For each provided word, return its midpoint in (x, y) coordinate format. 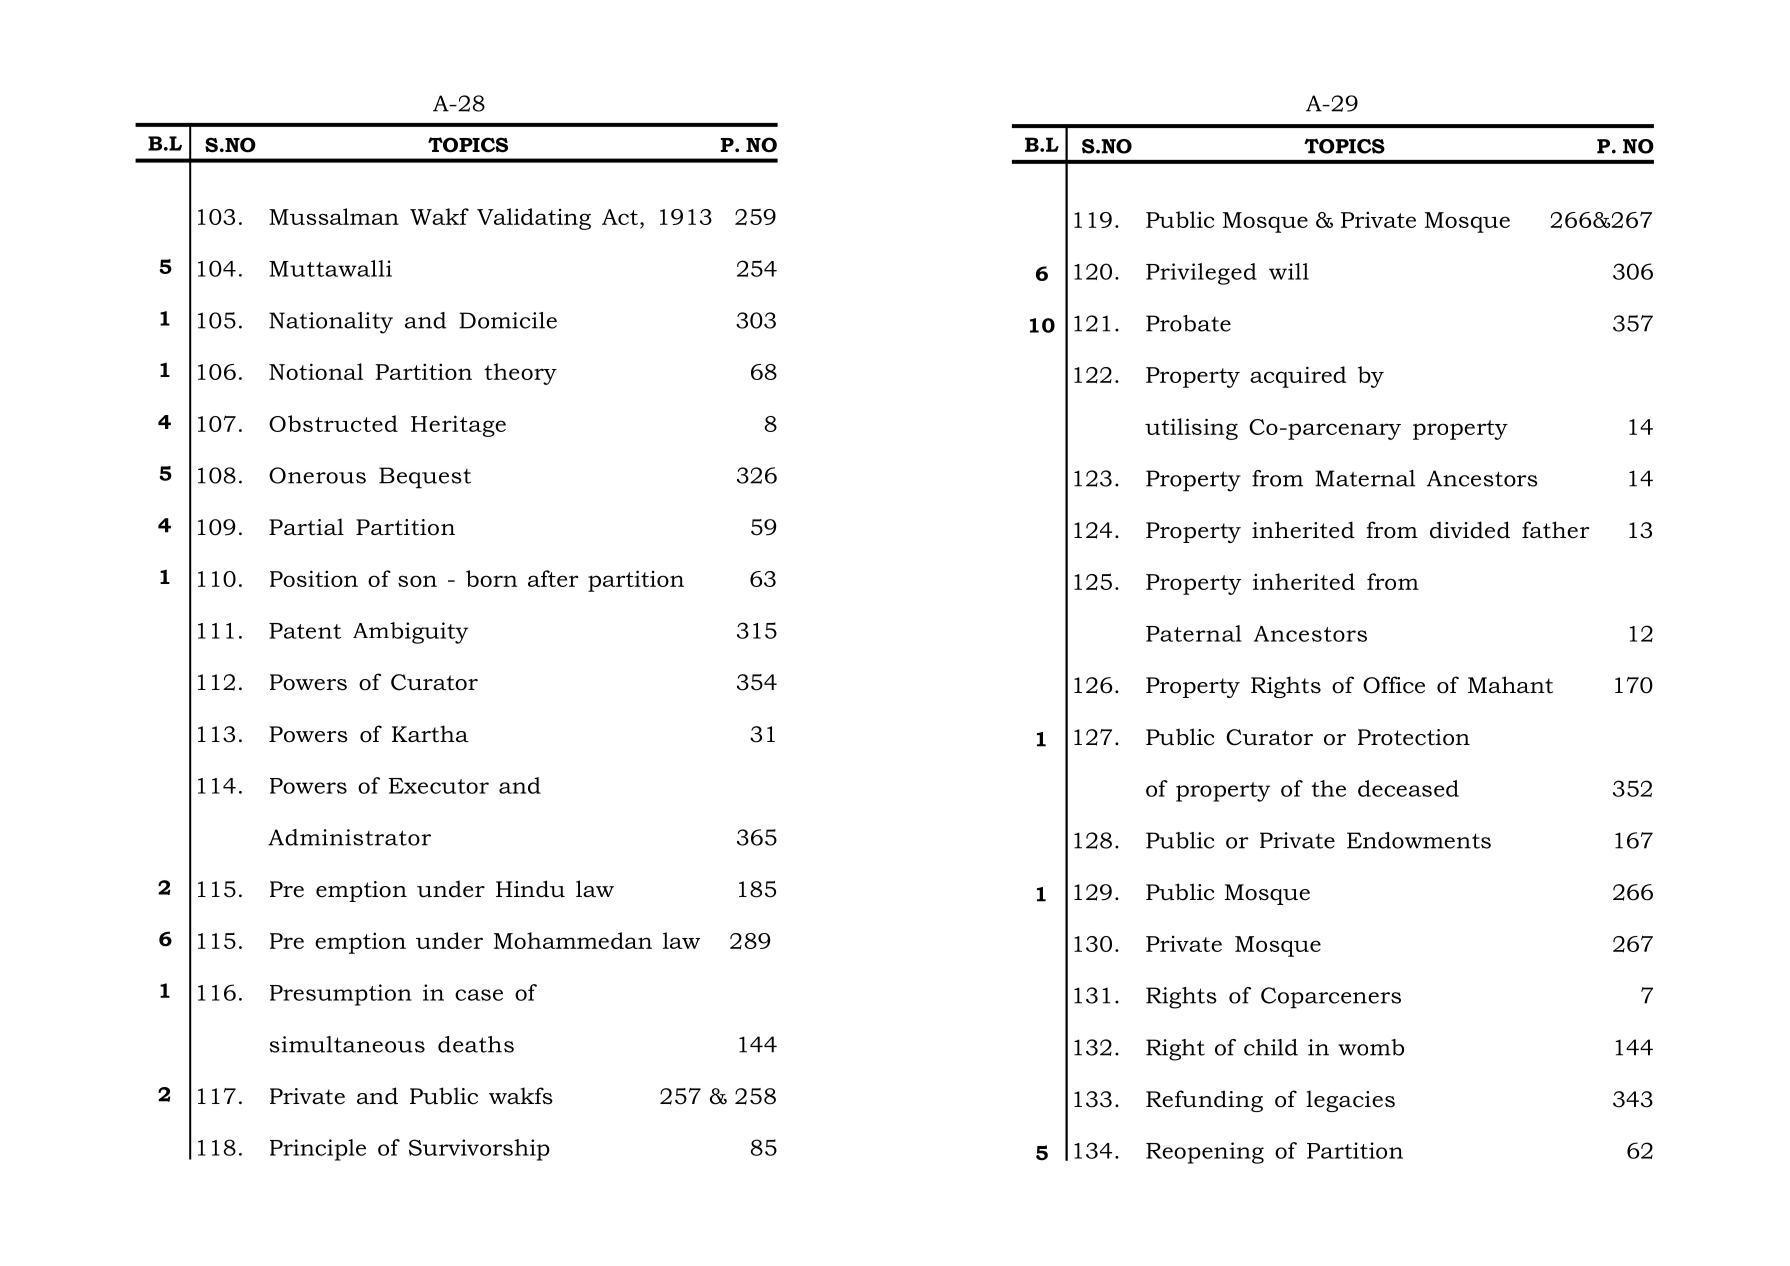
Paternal (1194, 633)
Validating (534, 219)
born (492, 578)
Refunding (1204, 1101)
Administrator (349, 837)
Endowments (1419, 840)
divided (1470, 530)
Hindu (530, 889)
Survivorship (479, 1150)
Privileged (1201, 274)
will (1289, 271)
